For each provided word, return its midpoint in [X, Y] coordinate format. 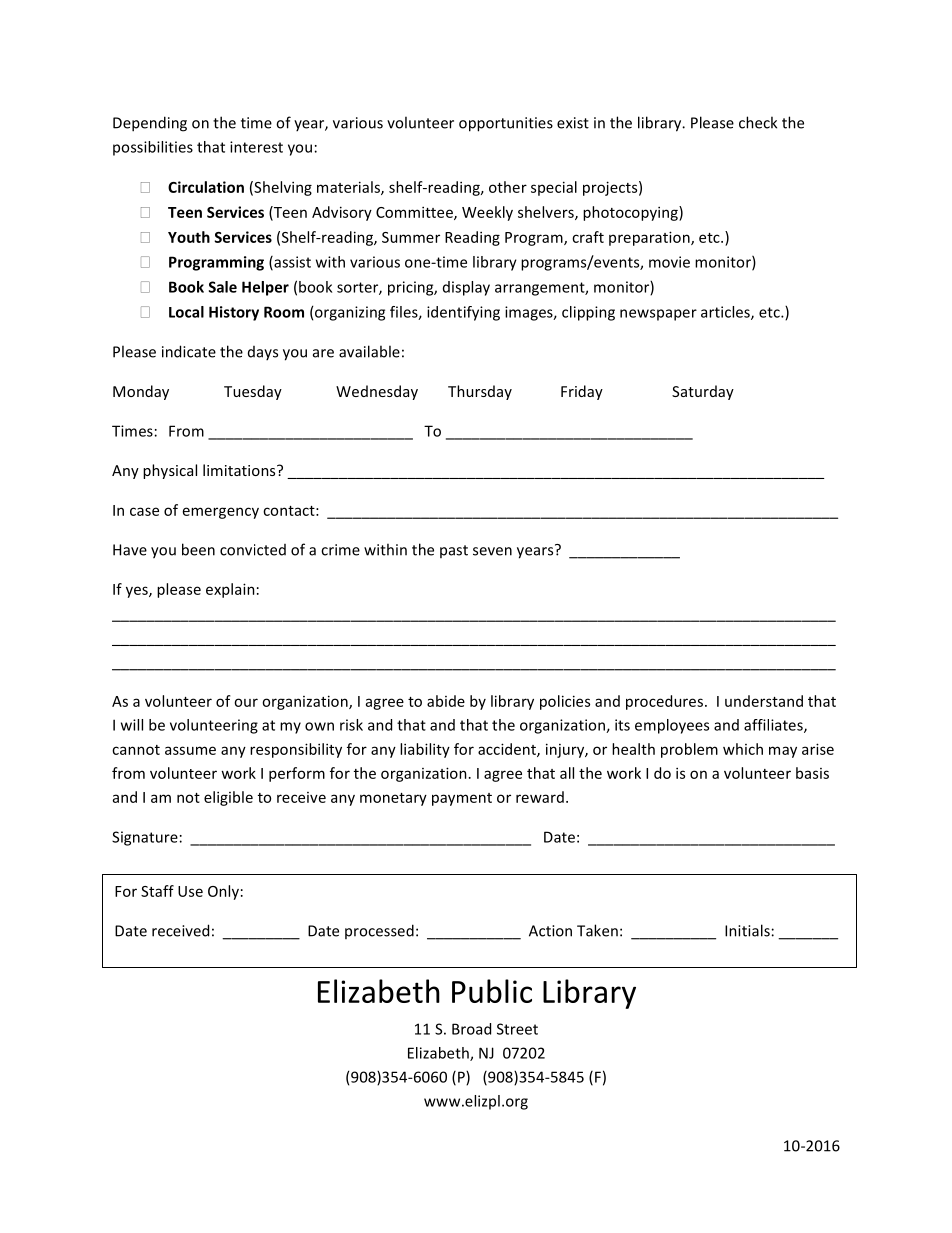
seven [492, 551]
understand [764, 701]
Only [223, 892]
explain [230, 590]
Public [492, 991]
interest [256, 147]
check [758, 122]
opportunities [506, 124]
